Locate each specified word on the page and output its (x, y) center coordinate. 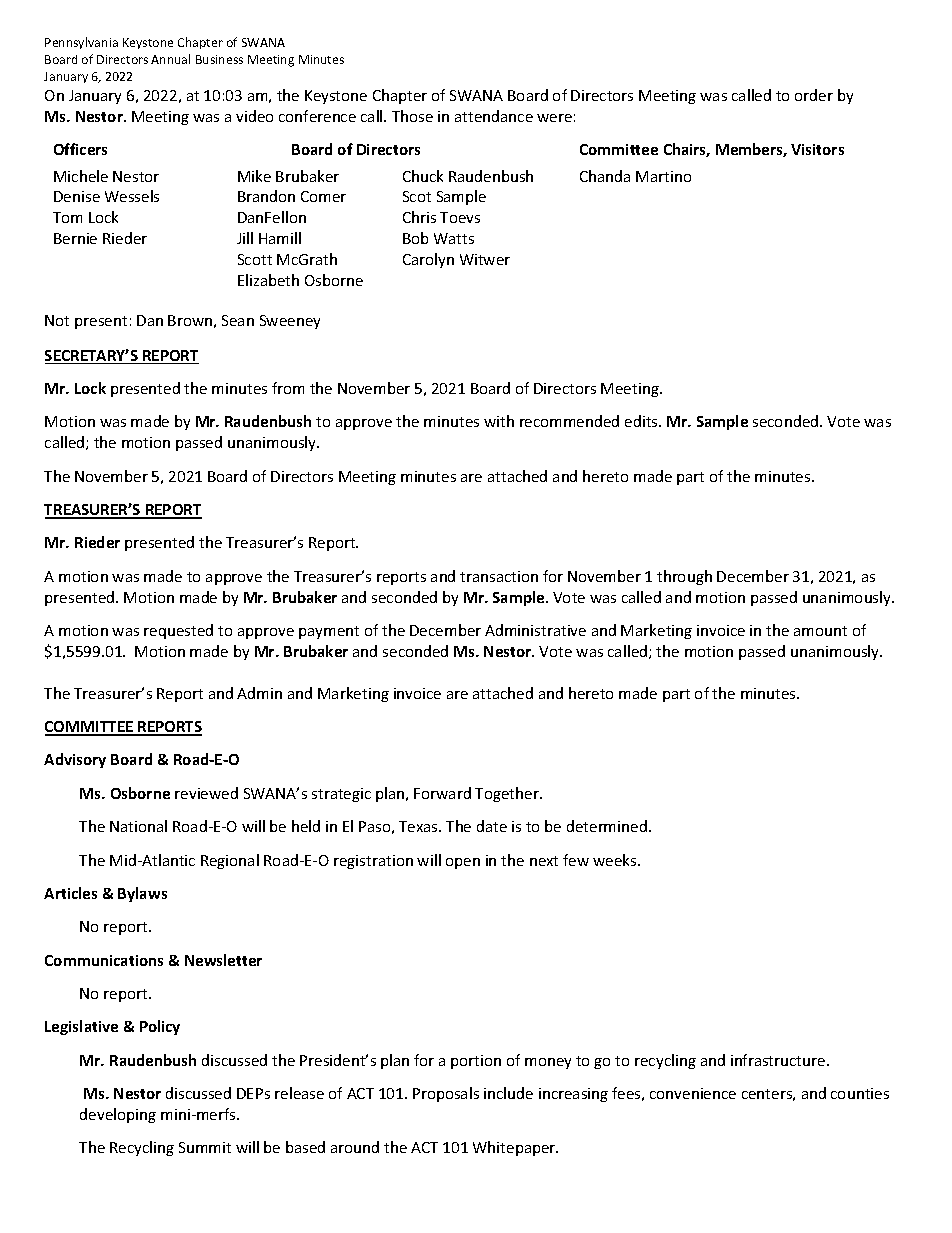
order (814, 95)
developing (118, 1115)
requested (178, 631)
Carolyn (428, 260)
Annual (170, 59)
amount (820, 631)
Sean (238, 320)
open (463, 863)
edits (642, 421)
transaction (499, 576)
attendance (494, 116)
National (138, 826)
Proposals (446, 1094)
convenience (693, 1093)
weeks (616, 860)
